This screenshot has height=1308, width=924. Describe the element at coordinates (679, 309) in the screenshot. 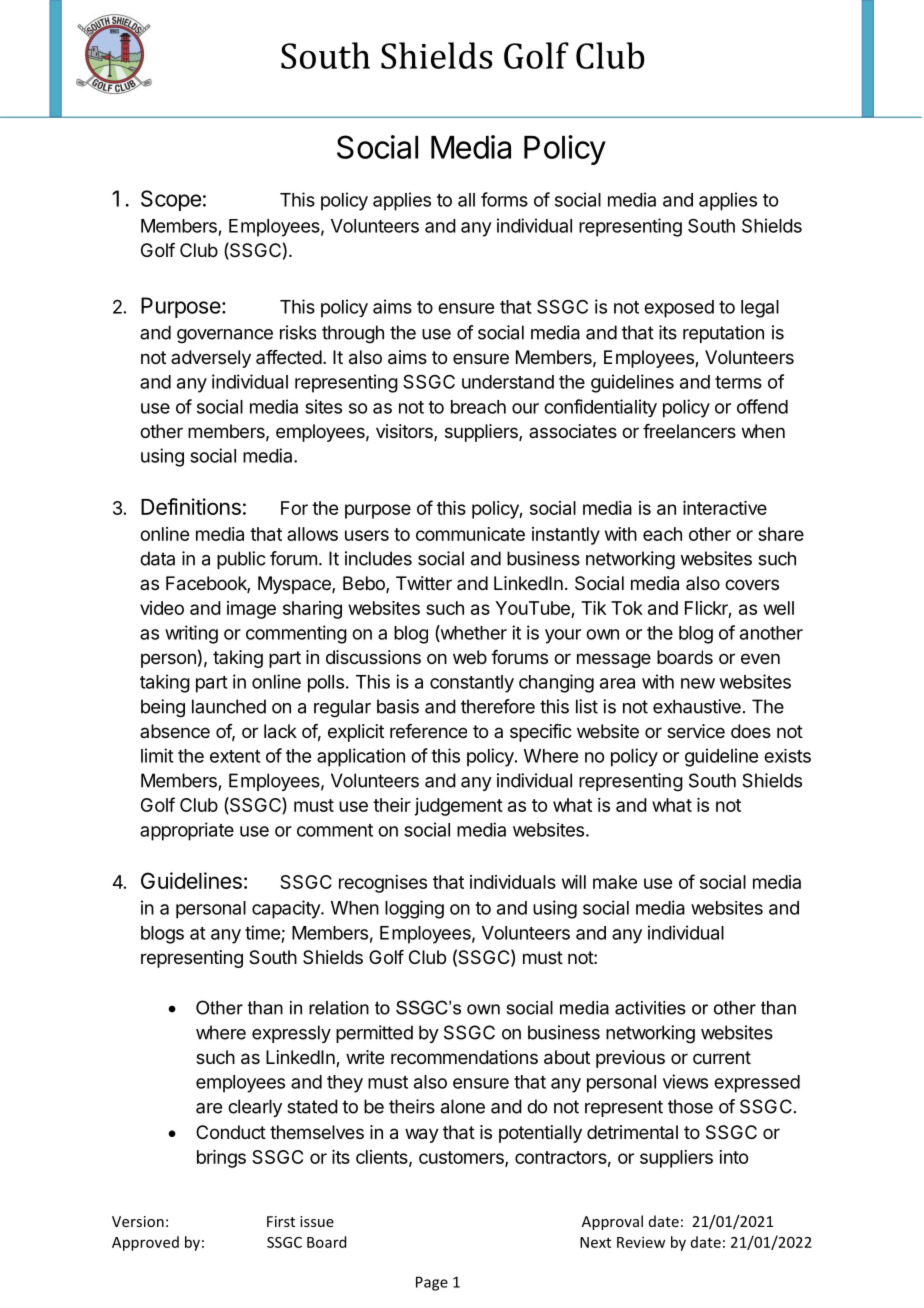

I see `exposed` at that location.
